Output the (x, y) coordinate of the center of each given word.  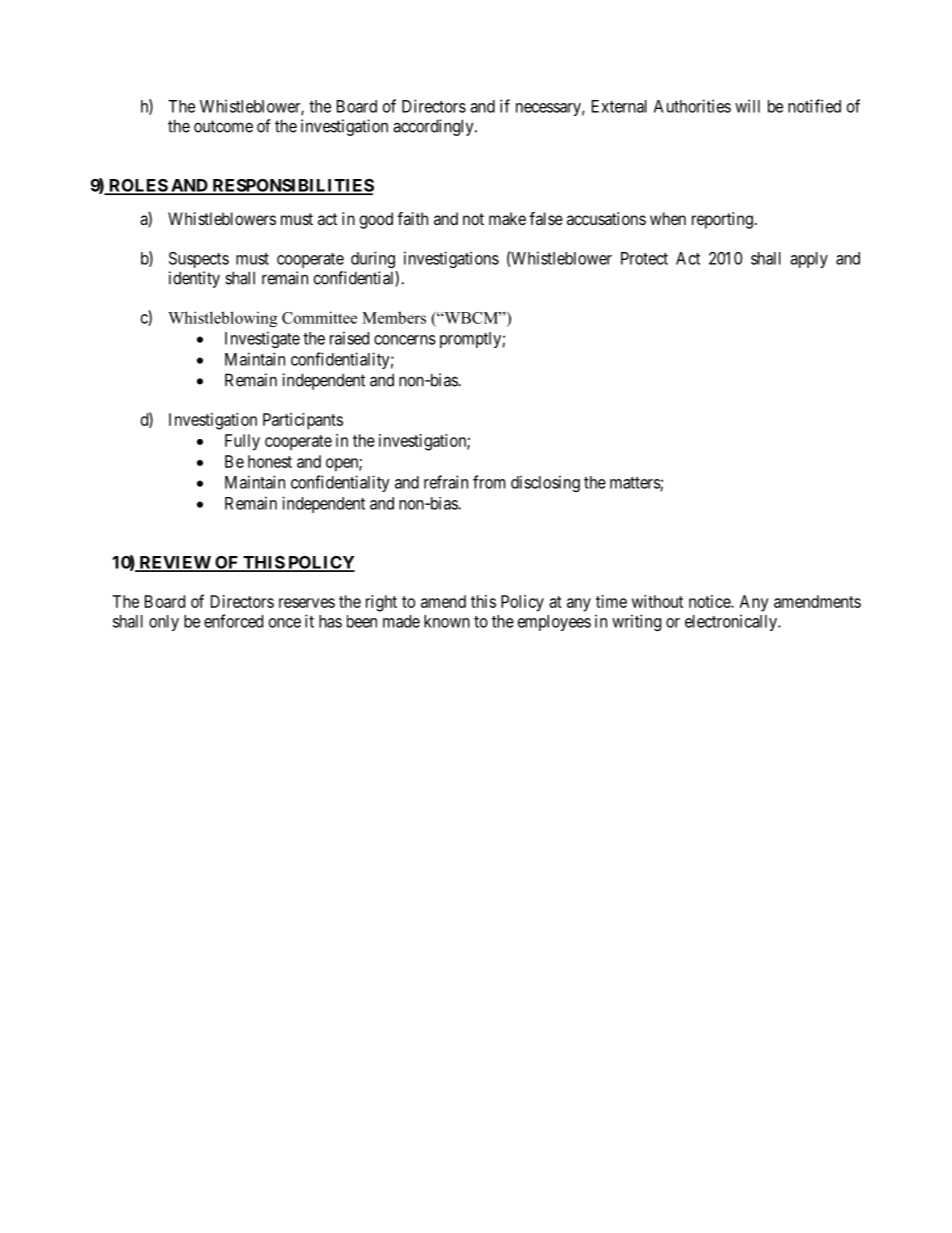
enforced (233, 621)
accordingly (434, 127)
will (747, 106)
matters (635, 483)
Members (394, 317)
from (489, 482)
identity (194, 279)
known (447, 621)
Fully (242, 442)
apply (809, 260)
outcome (223, 126)
